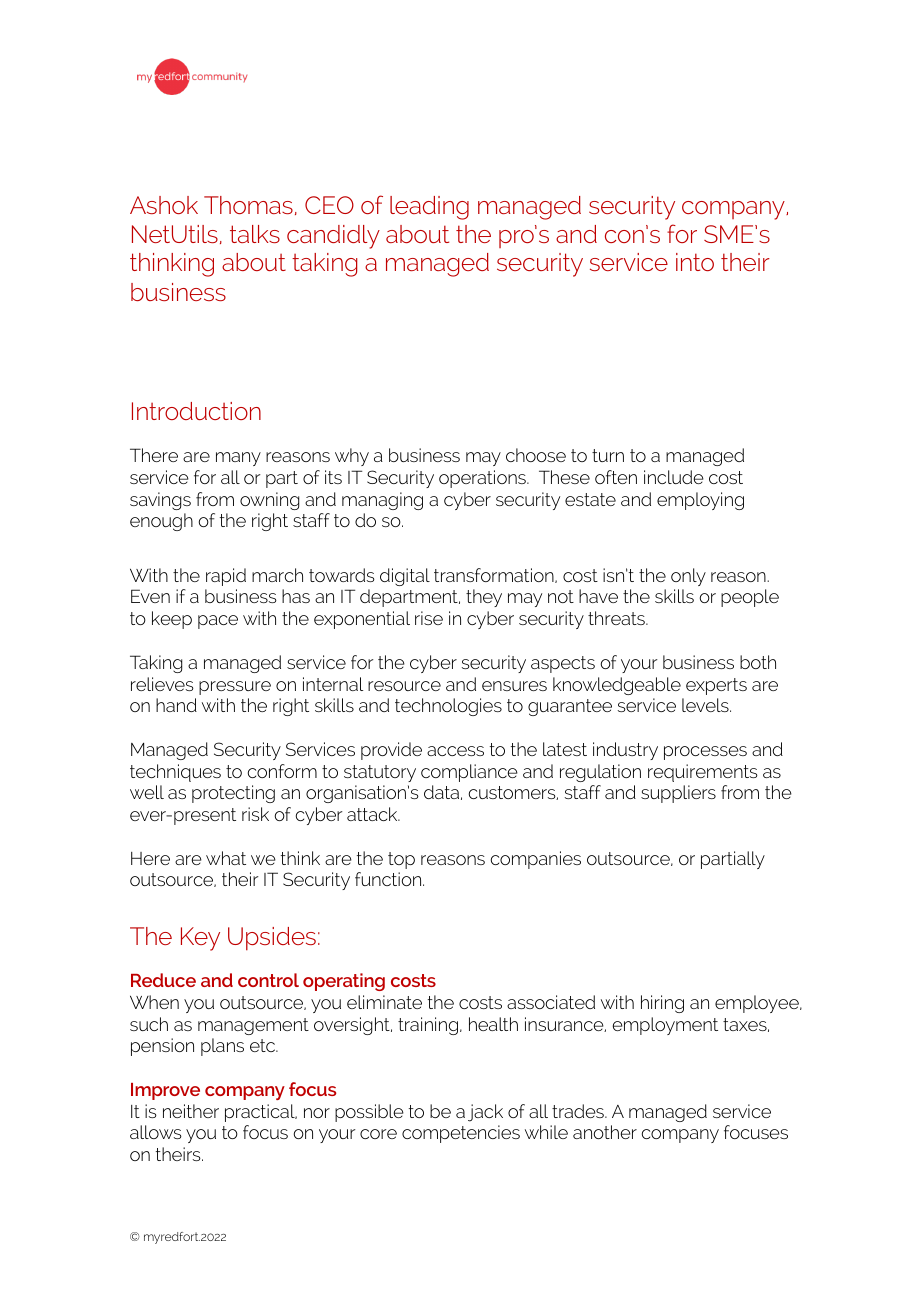 The image size is (924, 1308). What do you see at coordinates (255, 234) in the image?
I see `talks` at bounding box center [255, 234].
